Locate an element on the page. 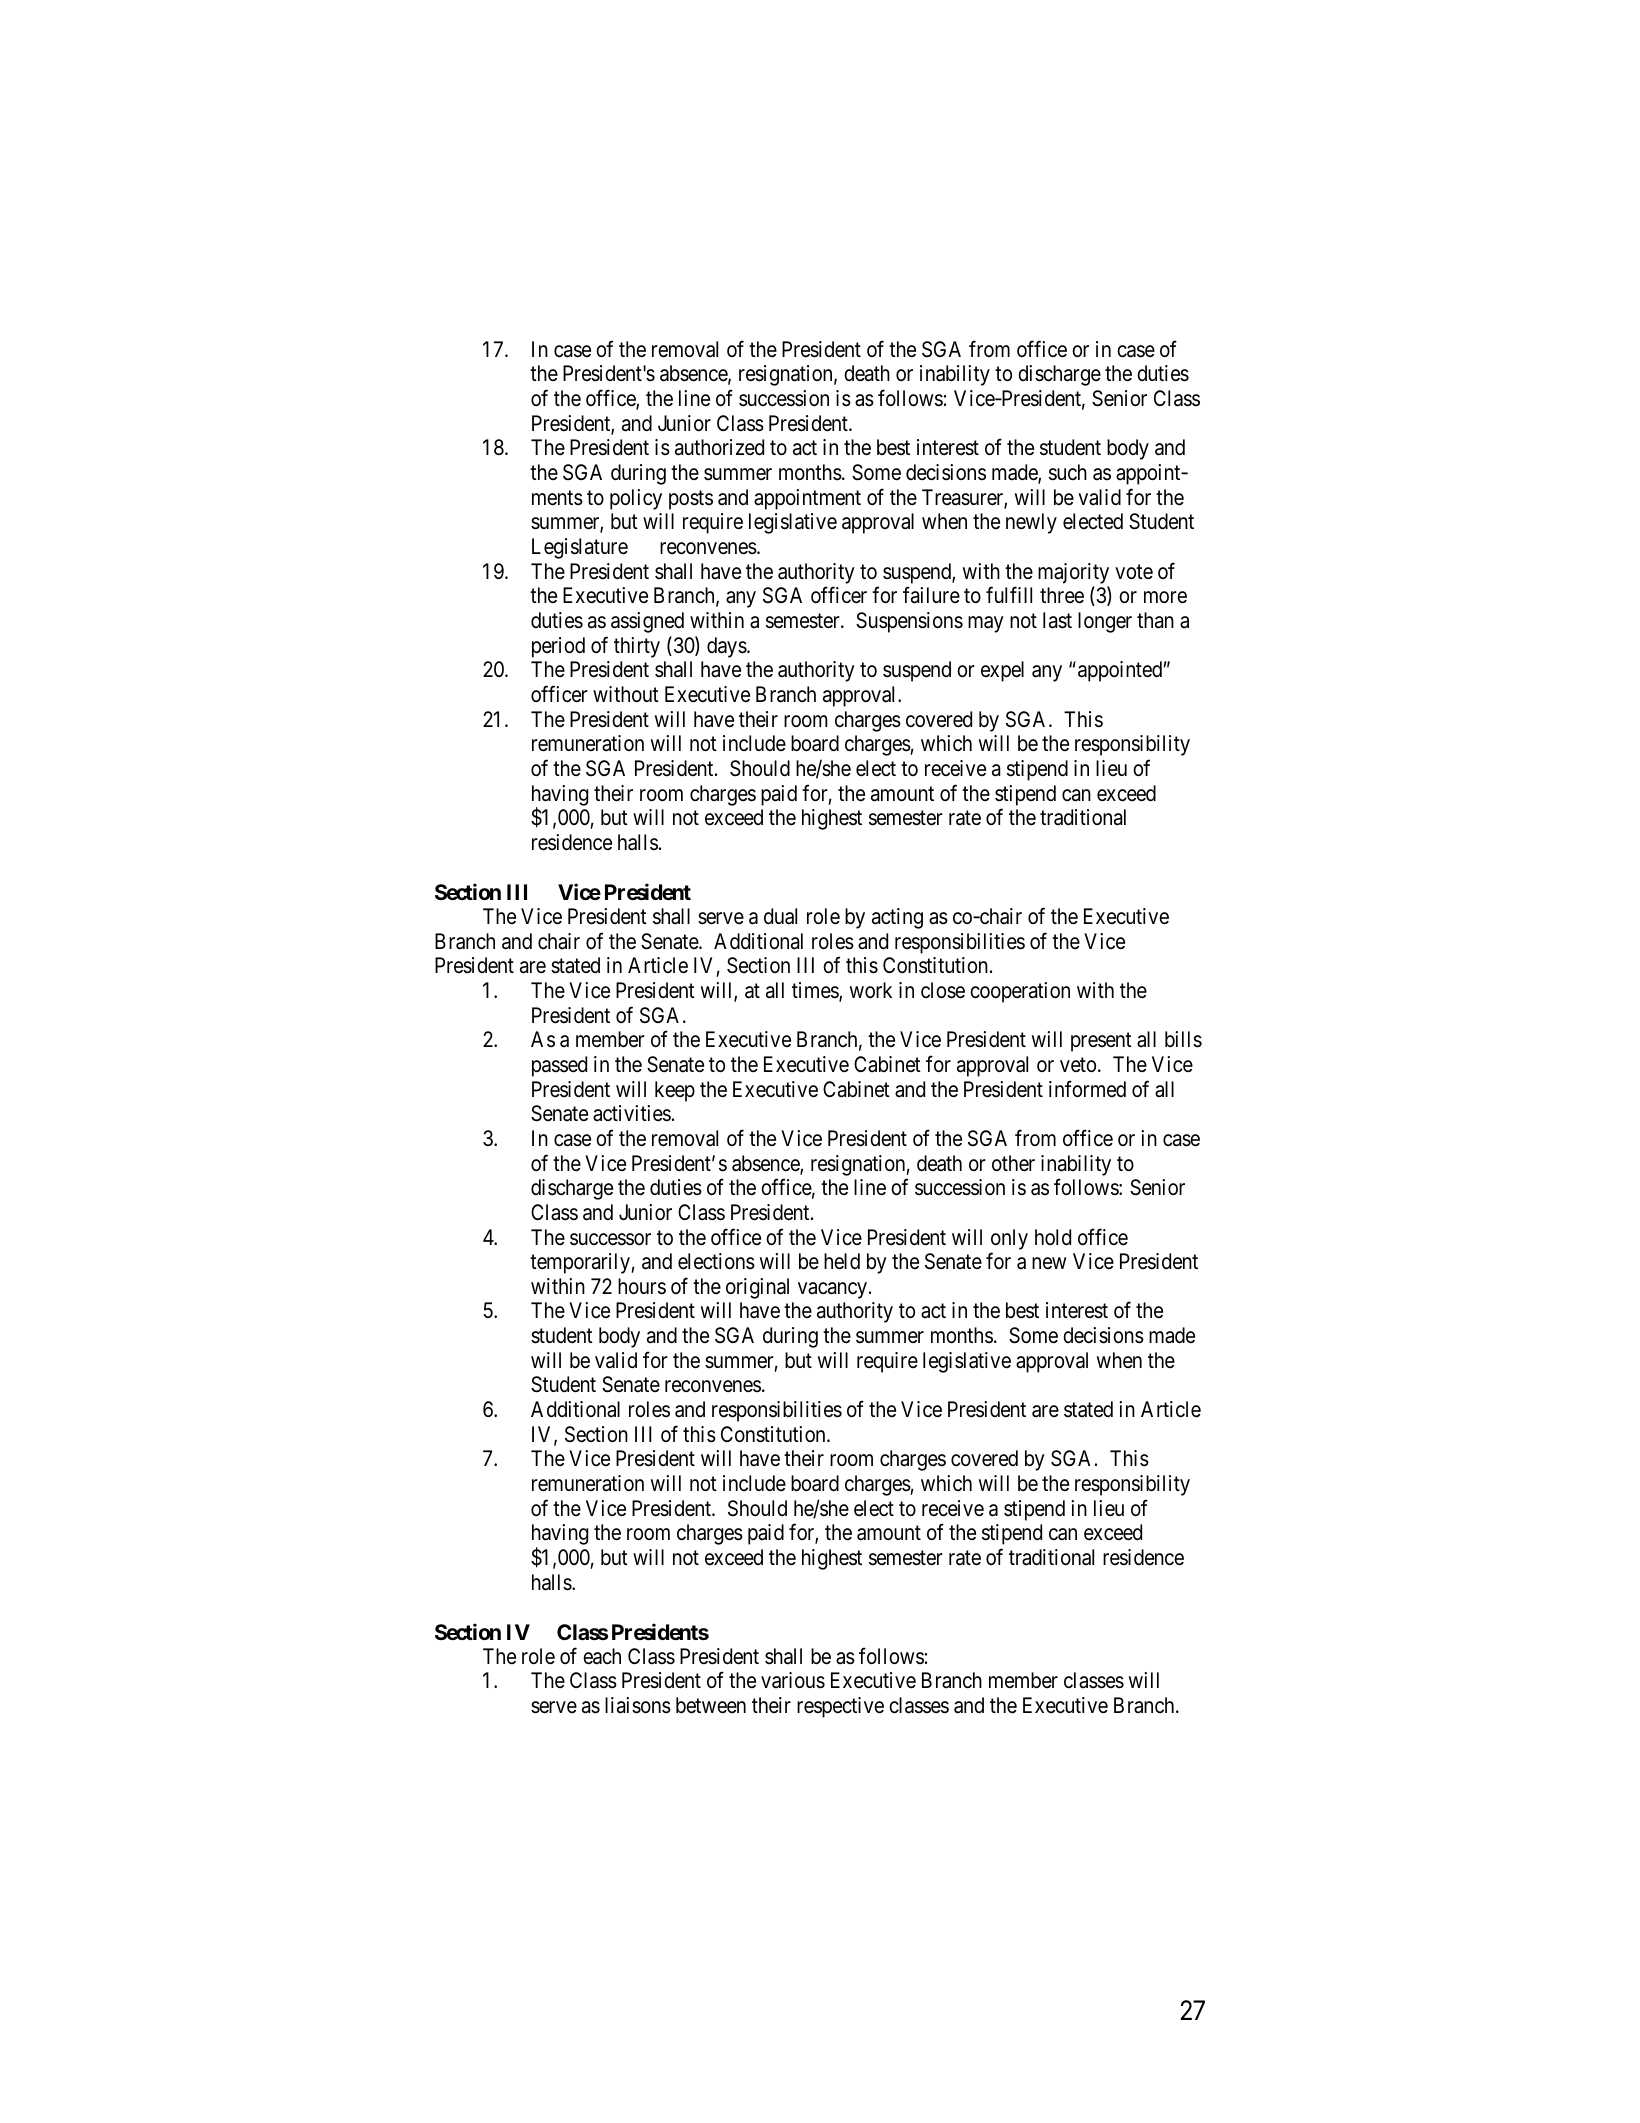 The image size is (1640, 2123). work is located at coordinates (871, 990).
